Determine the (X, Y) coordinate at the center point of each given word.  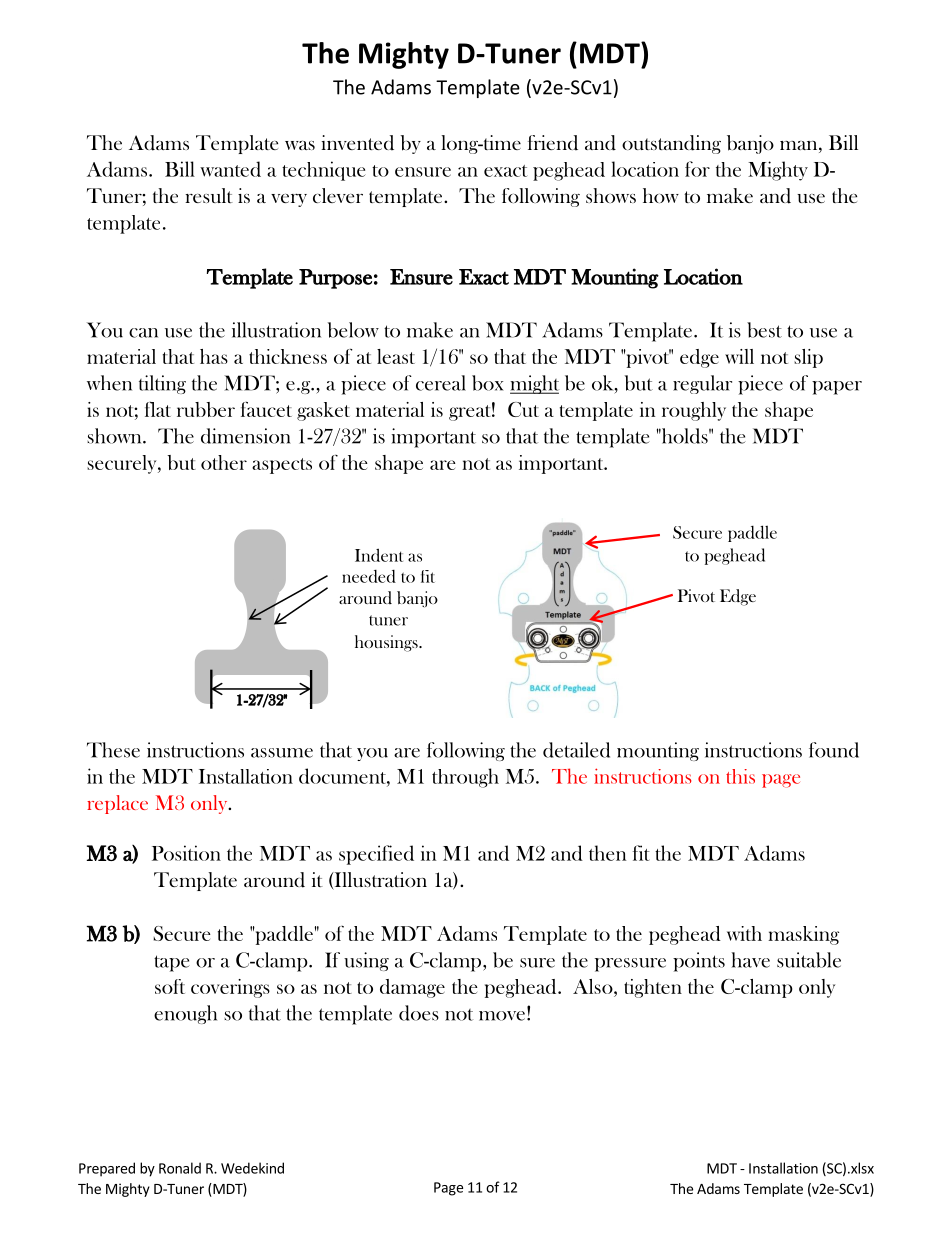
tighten (653, 988)
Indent (379, 555)
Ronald (180, 1168)
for (697, 169)
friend (553, 143)
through (465, 778)
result (209, 195)
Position (186, 853)
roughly (694, 411)
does (419, 1013)
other (224, 462)
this (740, 776)
